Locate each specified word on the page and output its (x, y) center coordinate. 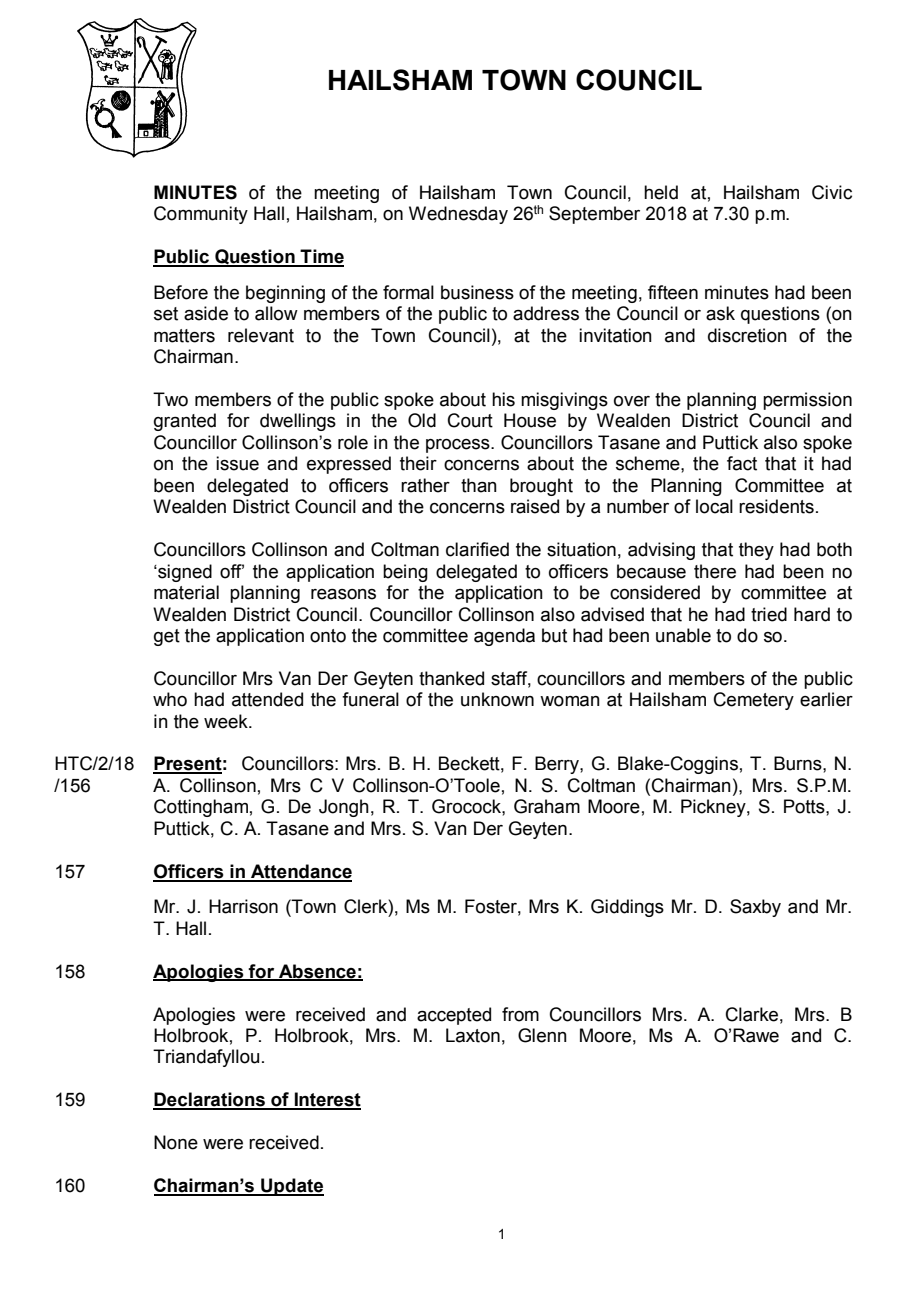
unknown (497, 699)
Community (201, 215)
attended (267, 699)
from (520, 1014)
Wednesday (458, 215)
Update (291, 1187)
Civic (832, 192)
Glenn (542, 1035)
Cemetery (754, 701)
